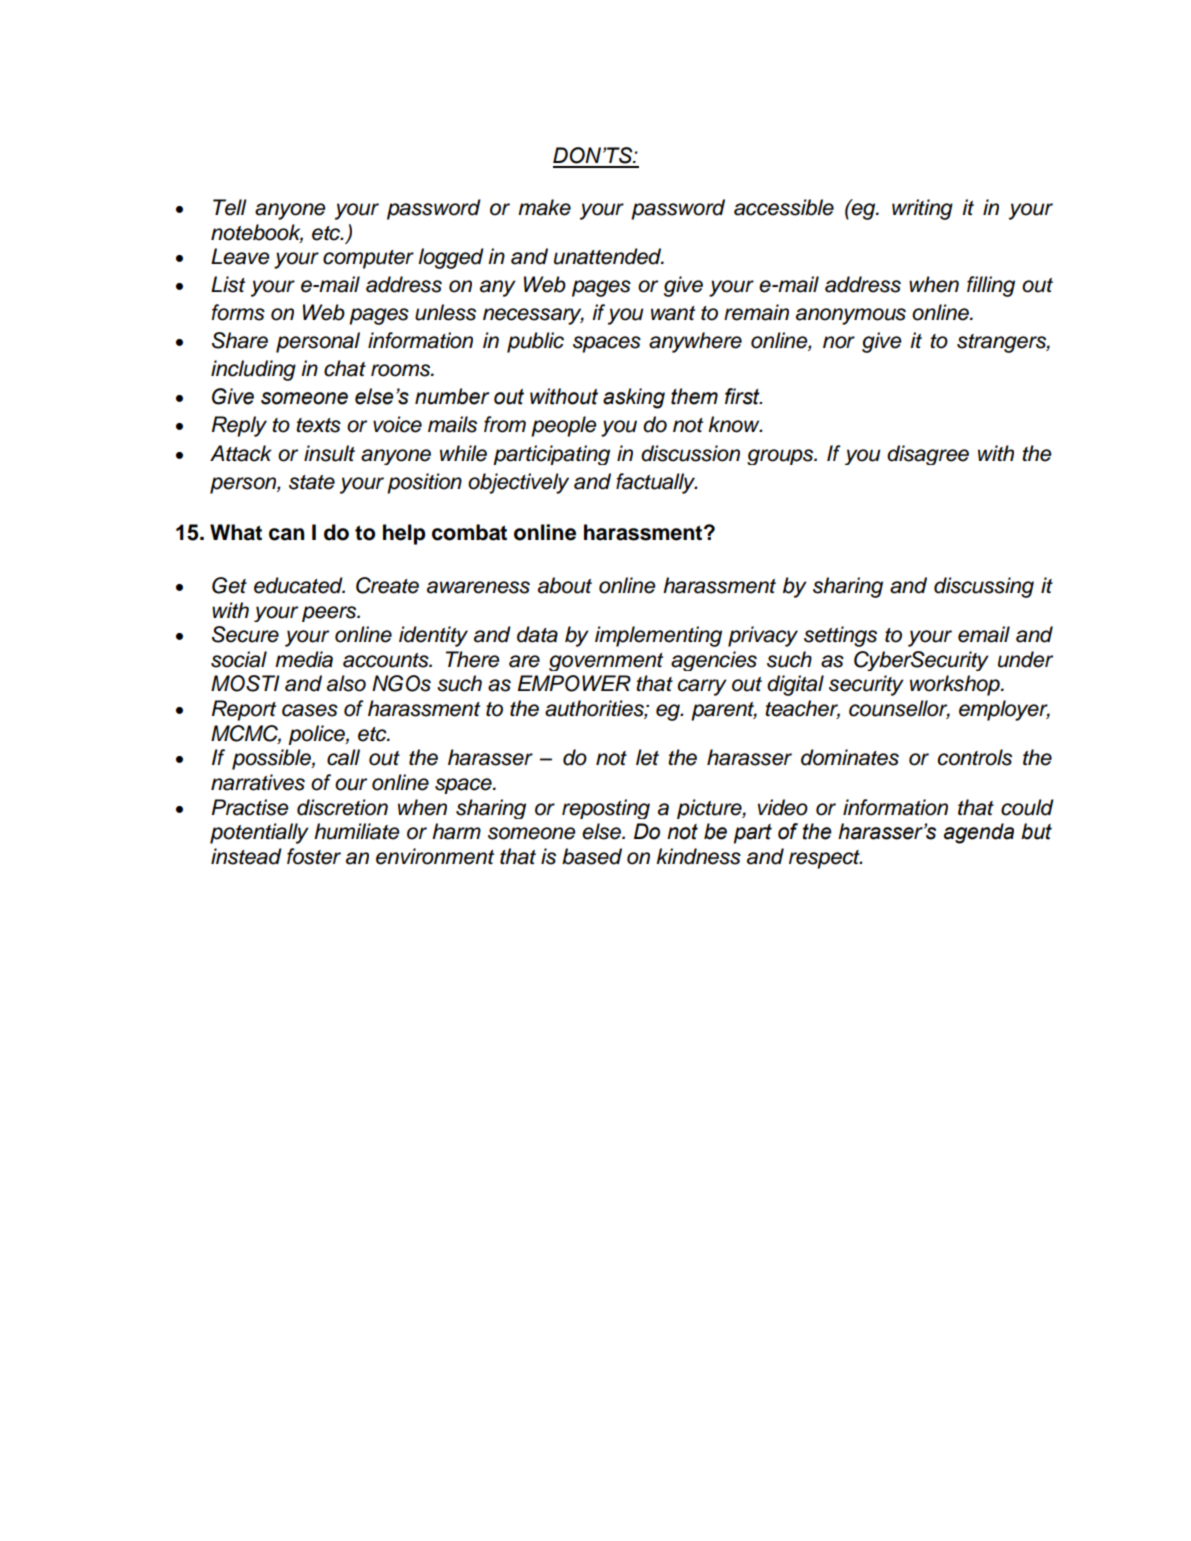 The image size is (1191, 1541). What do you see at coordinates (979, 833) in the screenshot?
I see `agenda` at bounding box center [979, 833].
